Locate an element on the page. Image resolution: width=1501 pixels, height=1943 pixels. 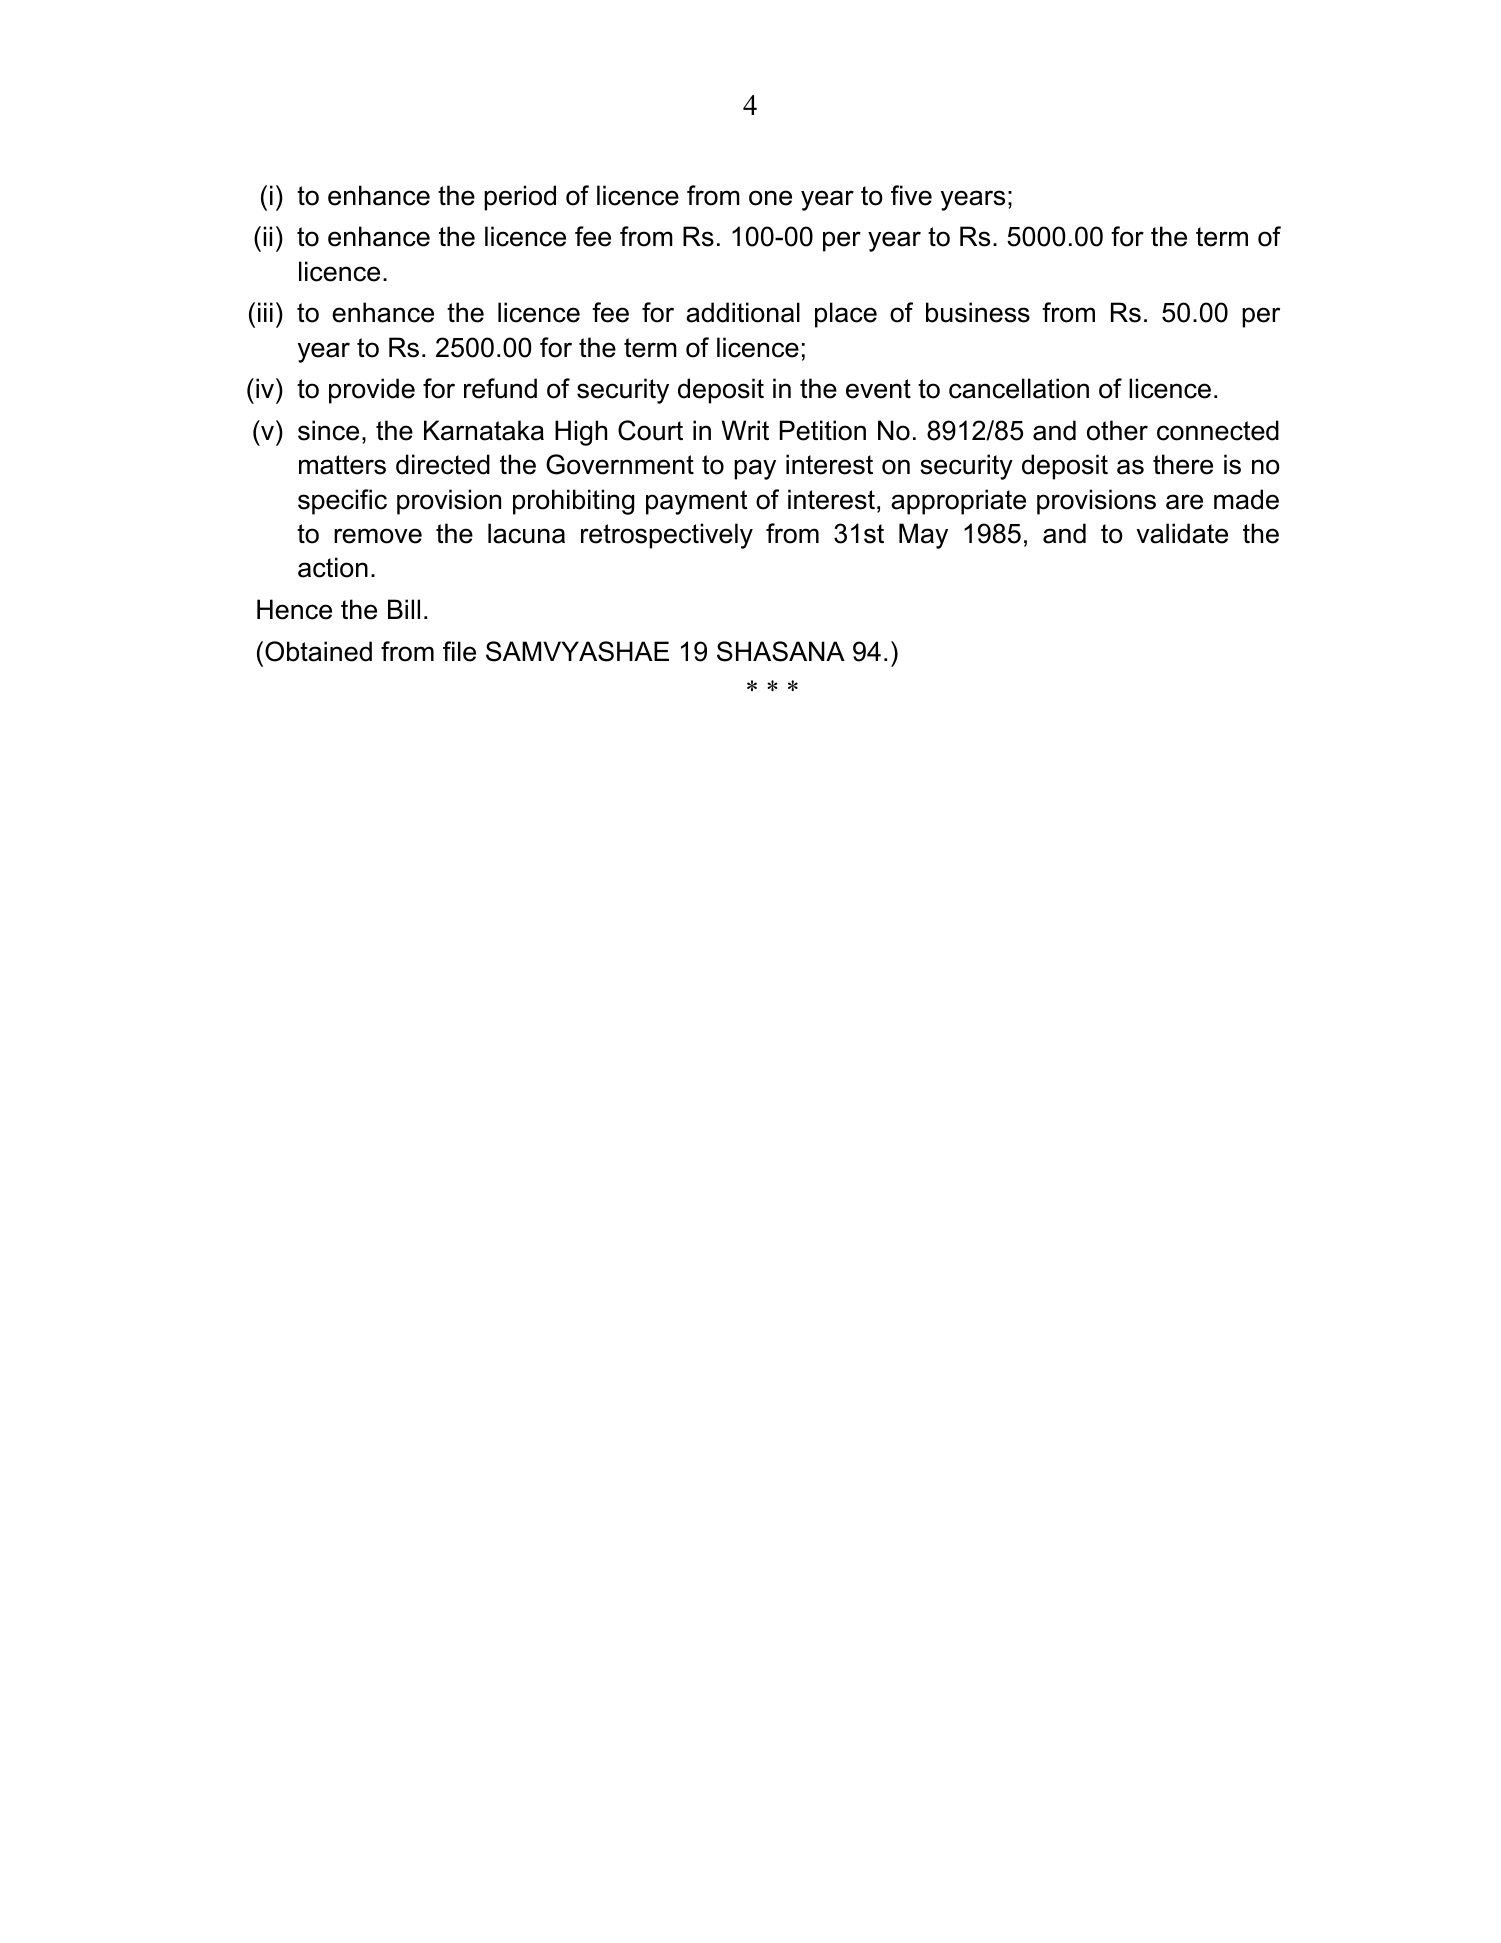
five is located at coordinates (911, 195).
